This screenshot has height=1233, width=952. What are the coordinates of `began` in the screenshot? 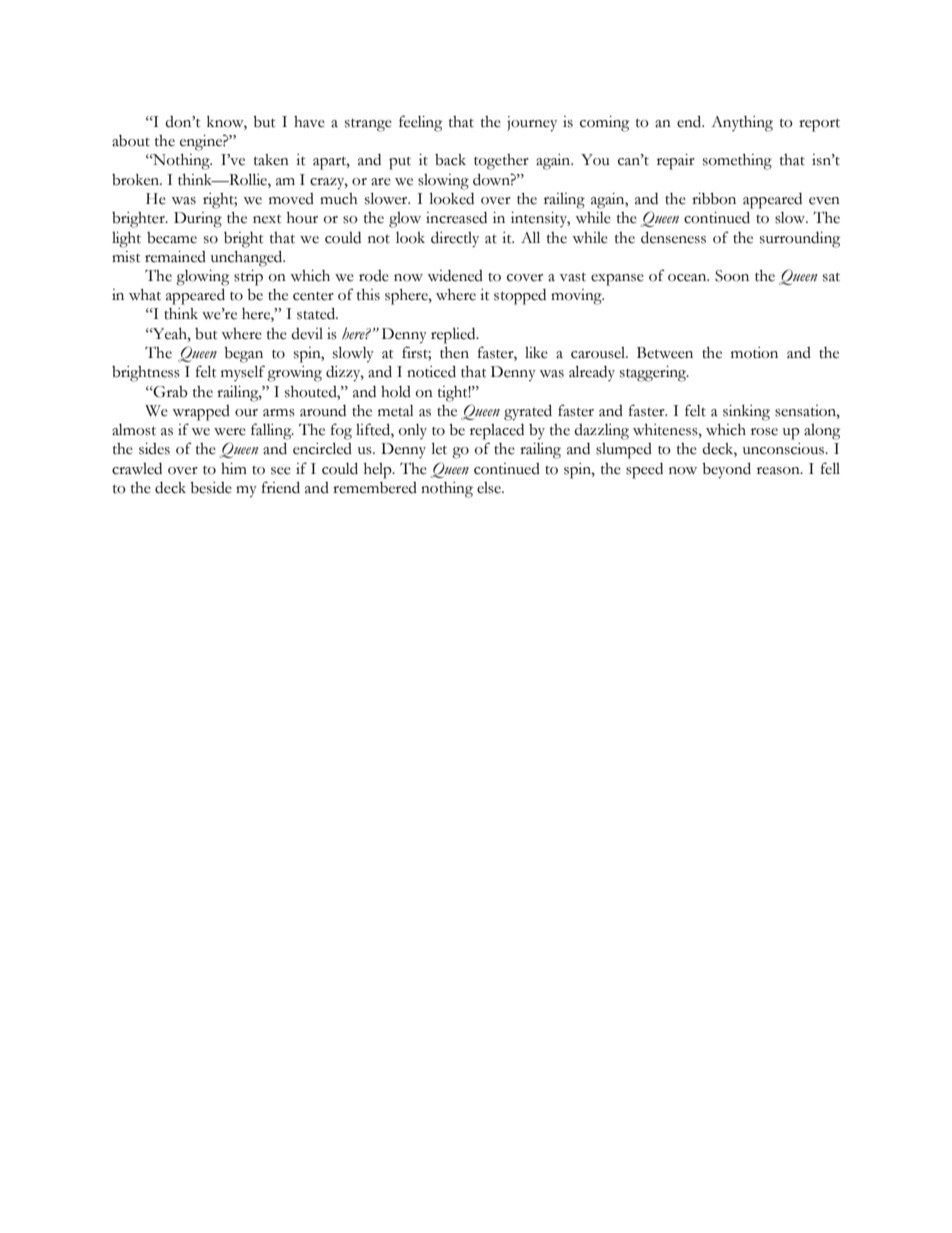 It's located at (243, 355).
